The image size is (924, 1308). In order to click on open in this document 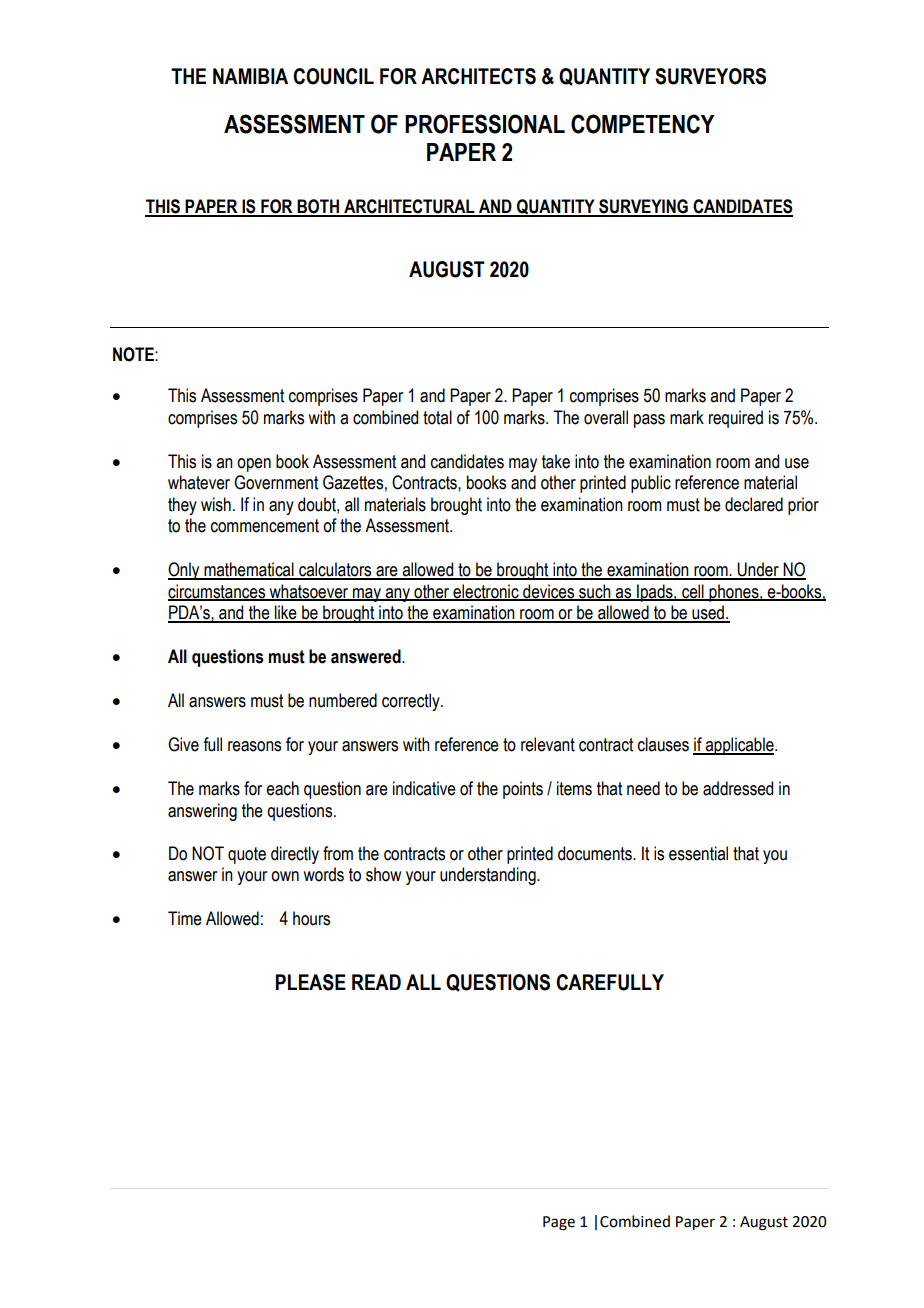, I will do `click(254, 465)`.
